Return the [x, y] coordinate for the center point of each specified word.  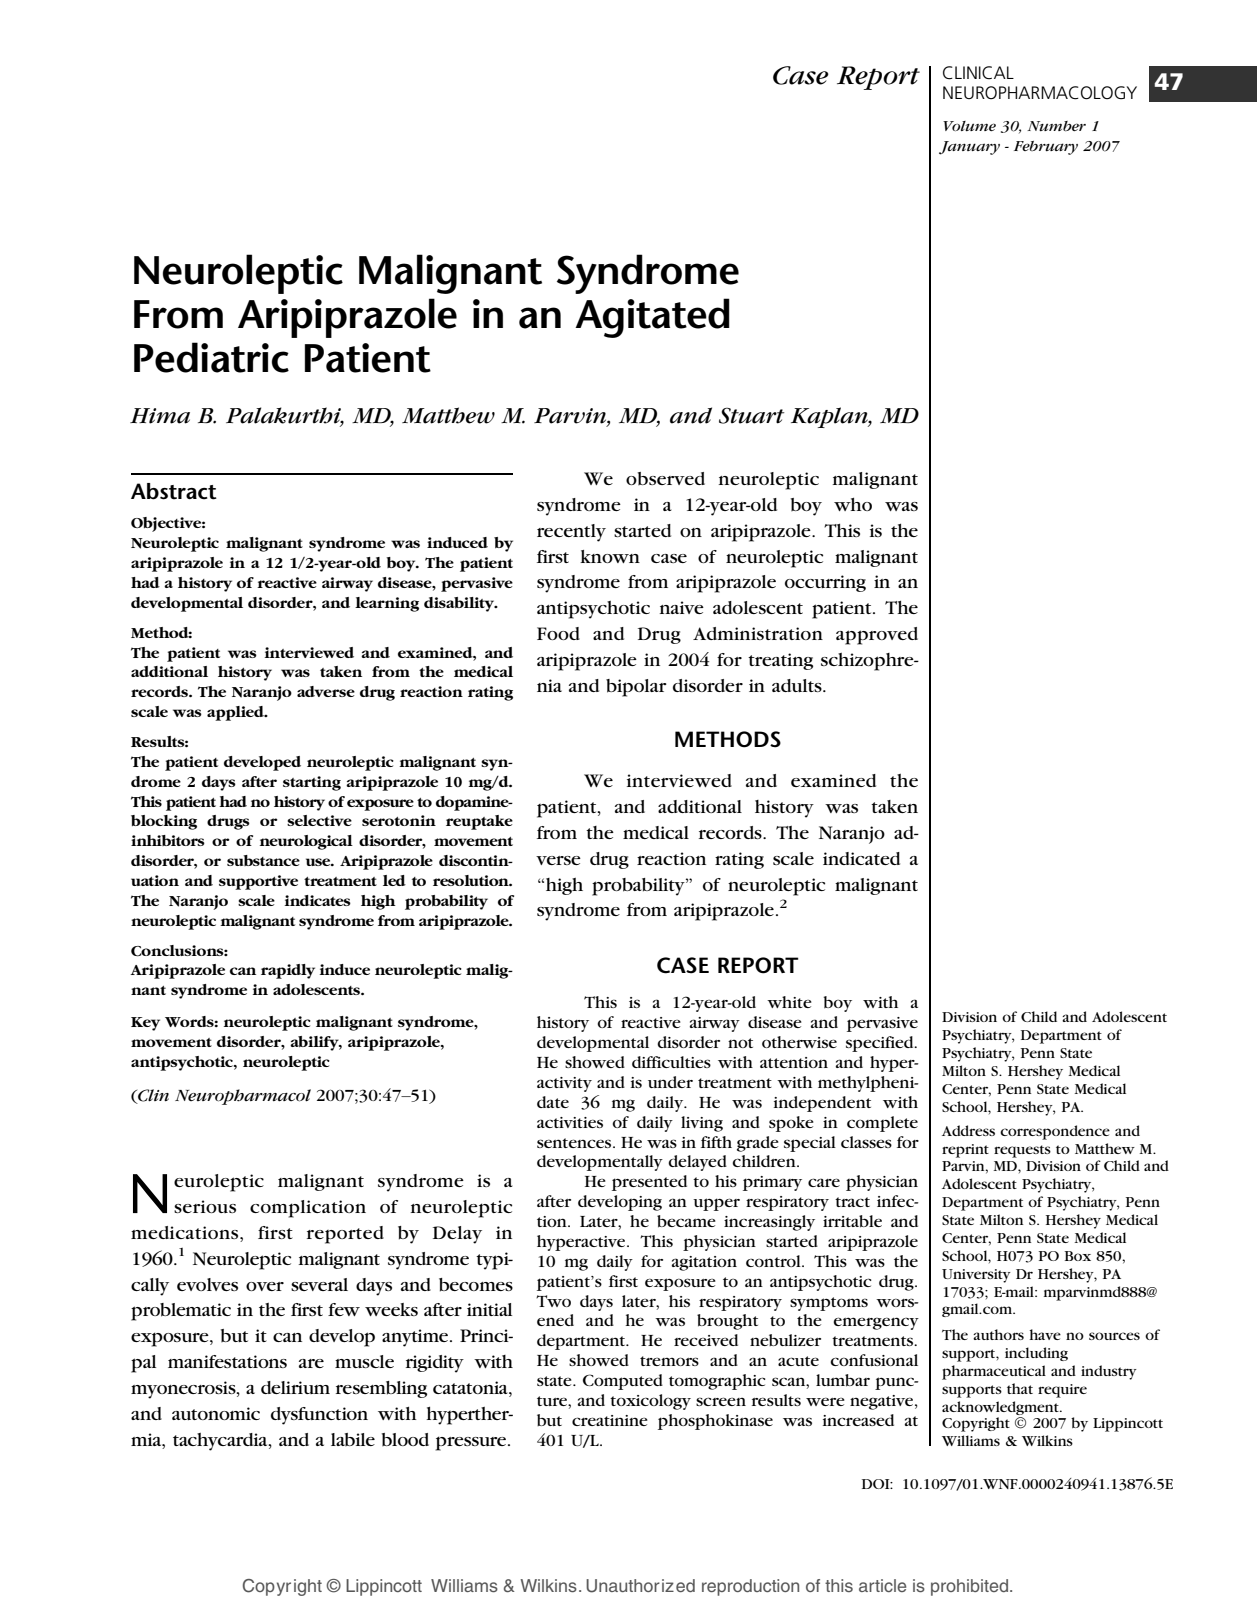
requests [1022, 1151]
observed [665, 478]
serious [205, 1206]
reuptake [479, 822]
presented [649, 1183]
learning [387, 604]
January [969, 148]
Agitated [652, 318]
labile [353, 1439]
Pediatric [211, 357]
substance [263, 860]
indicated [861, 858]
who [853, 504]
